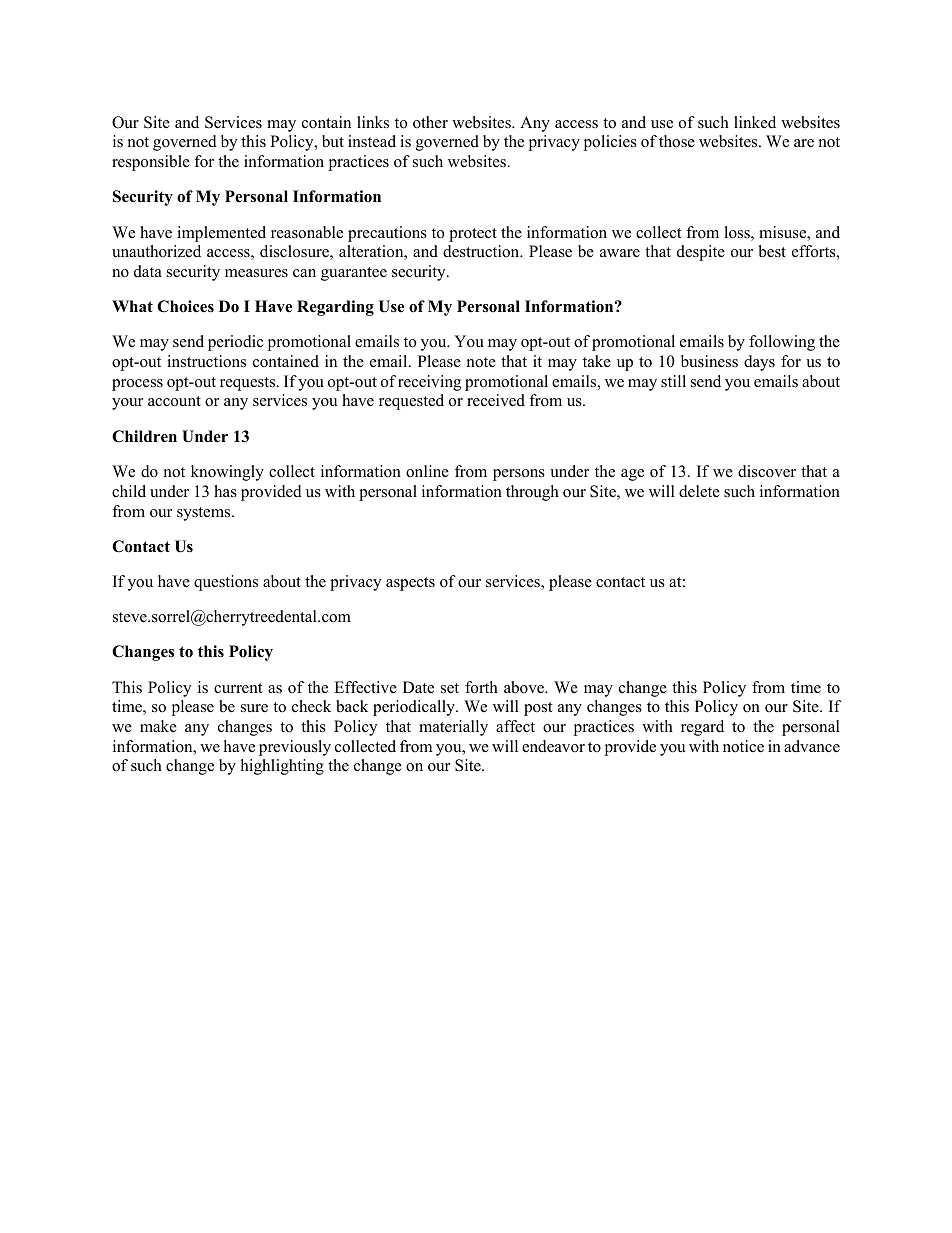 This image has width=952, height=1233. I want to click on linked, so click(755, 122).
